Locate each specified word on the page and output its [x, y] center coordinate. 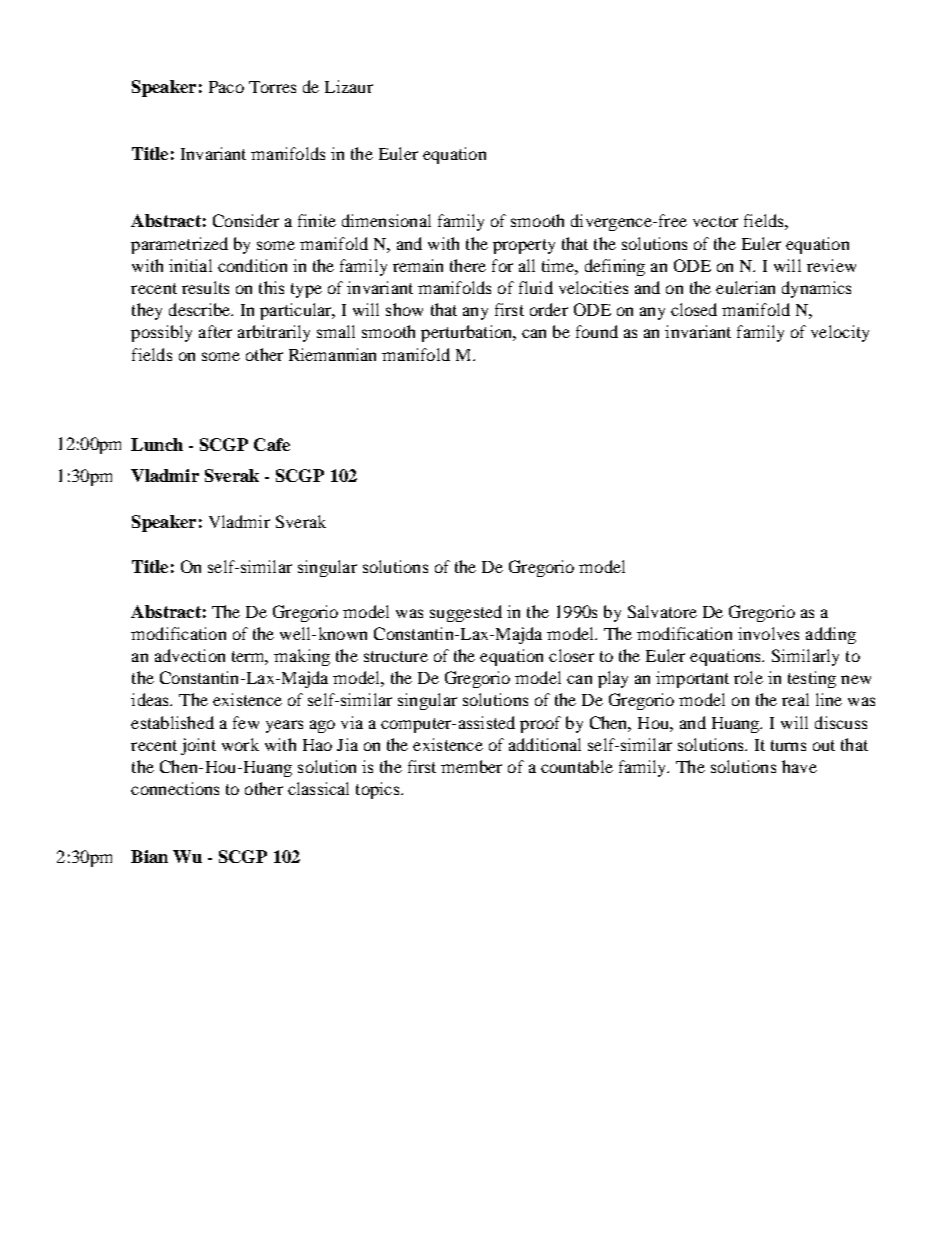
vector [715, 221]
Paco [226, 87]
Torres [272, 87]
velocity [840, 333]
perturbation [468, 333]
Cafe [272, 444]
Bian [149, 856]
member [471, 766]
